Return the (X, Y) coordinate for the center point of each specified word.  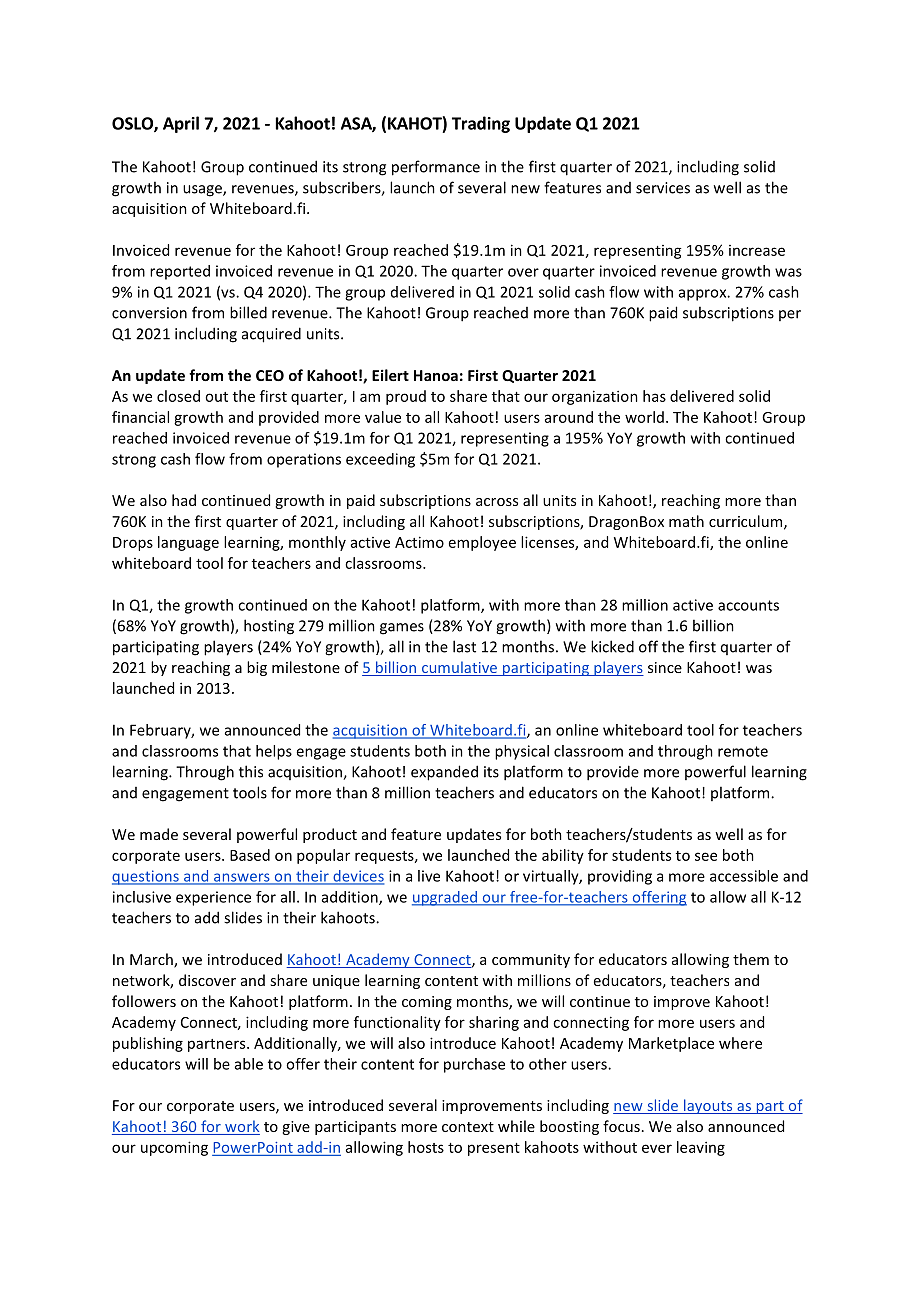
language (188, 543)
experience (213, 898)
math (686, 521)
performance (436, 168)
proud (406, 397)
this (251, 771)
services (663, 188)
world (644, 417)
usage (203, 191)
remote (743, 751)
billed (248, 312)
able (249, 1064)
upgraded (445, 898)
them (751, 959)
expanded (444, 773)
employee (482, 543)
